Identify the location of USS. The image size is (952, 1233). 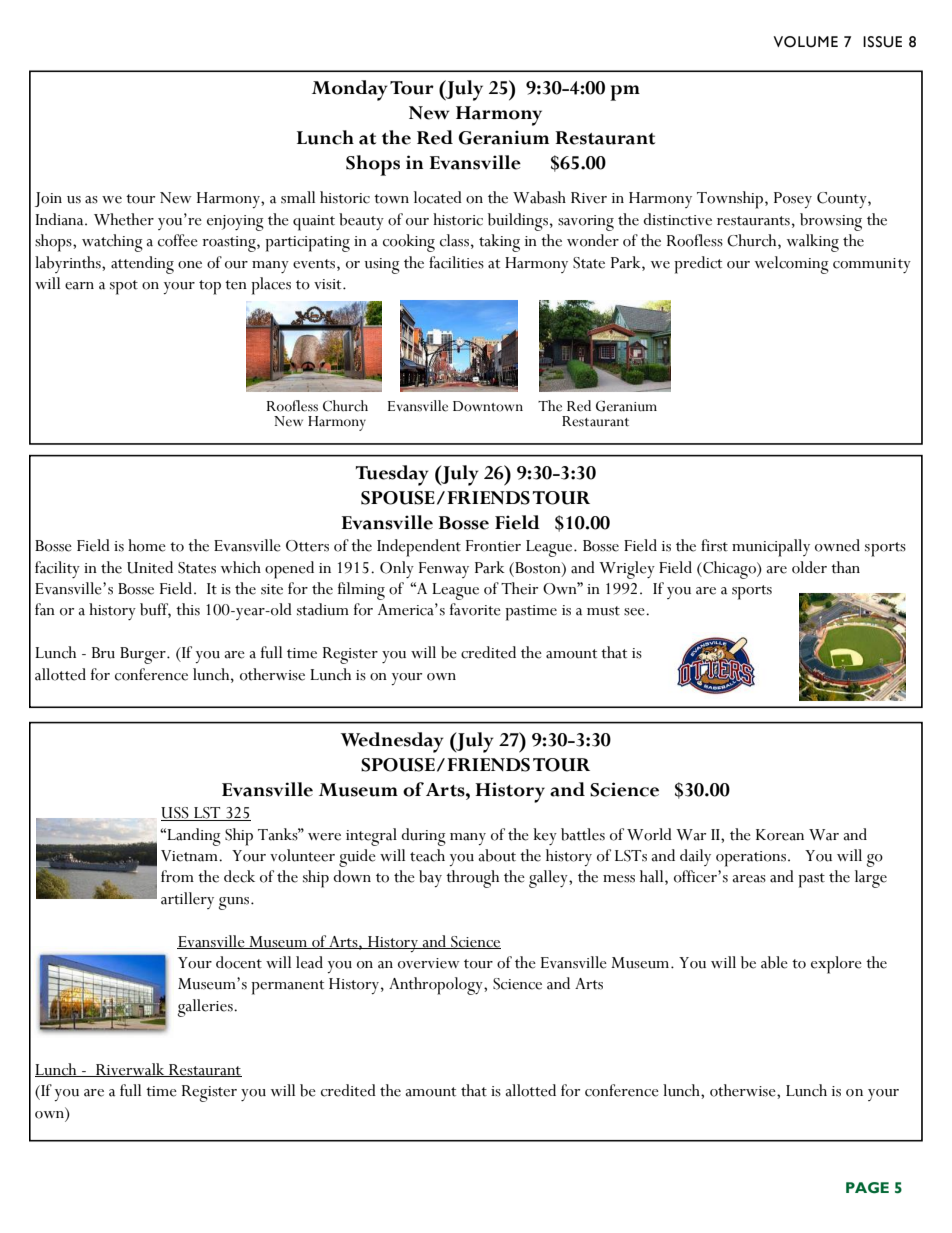
(176, 814).
